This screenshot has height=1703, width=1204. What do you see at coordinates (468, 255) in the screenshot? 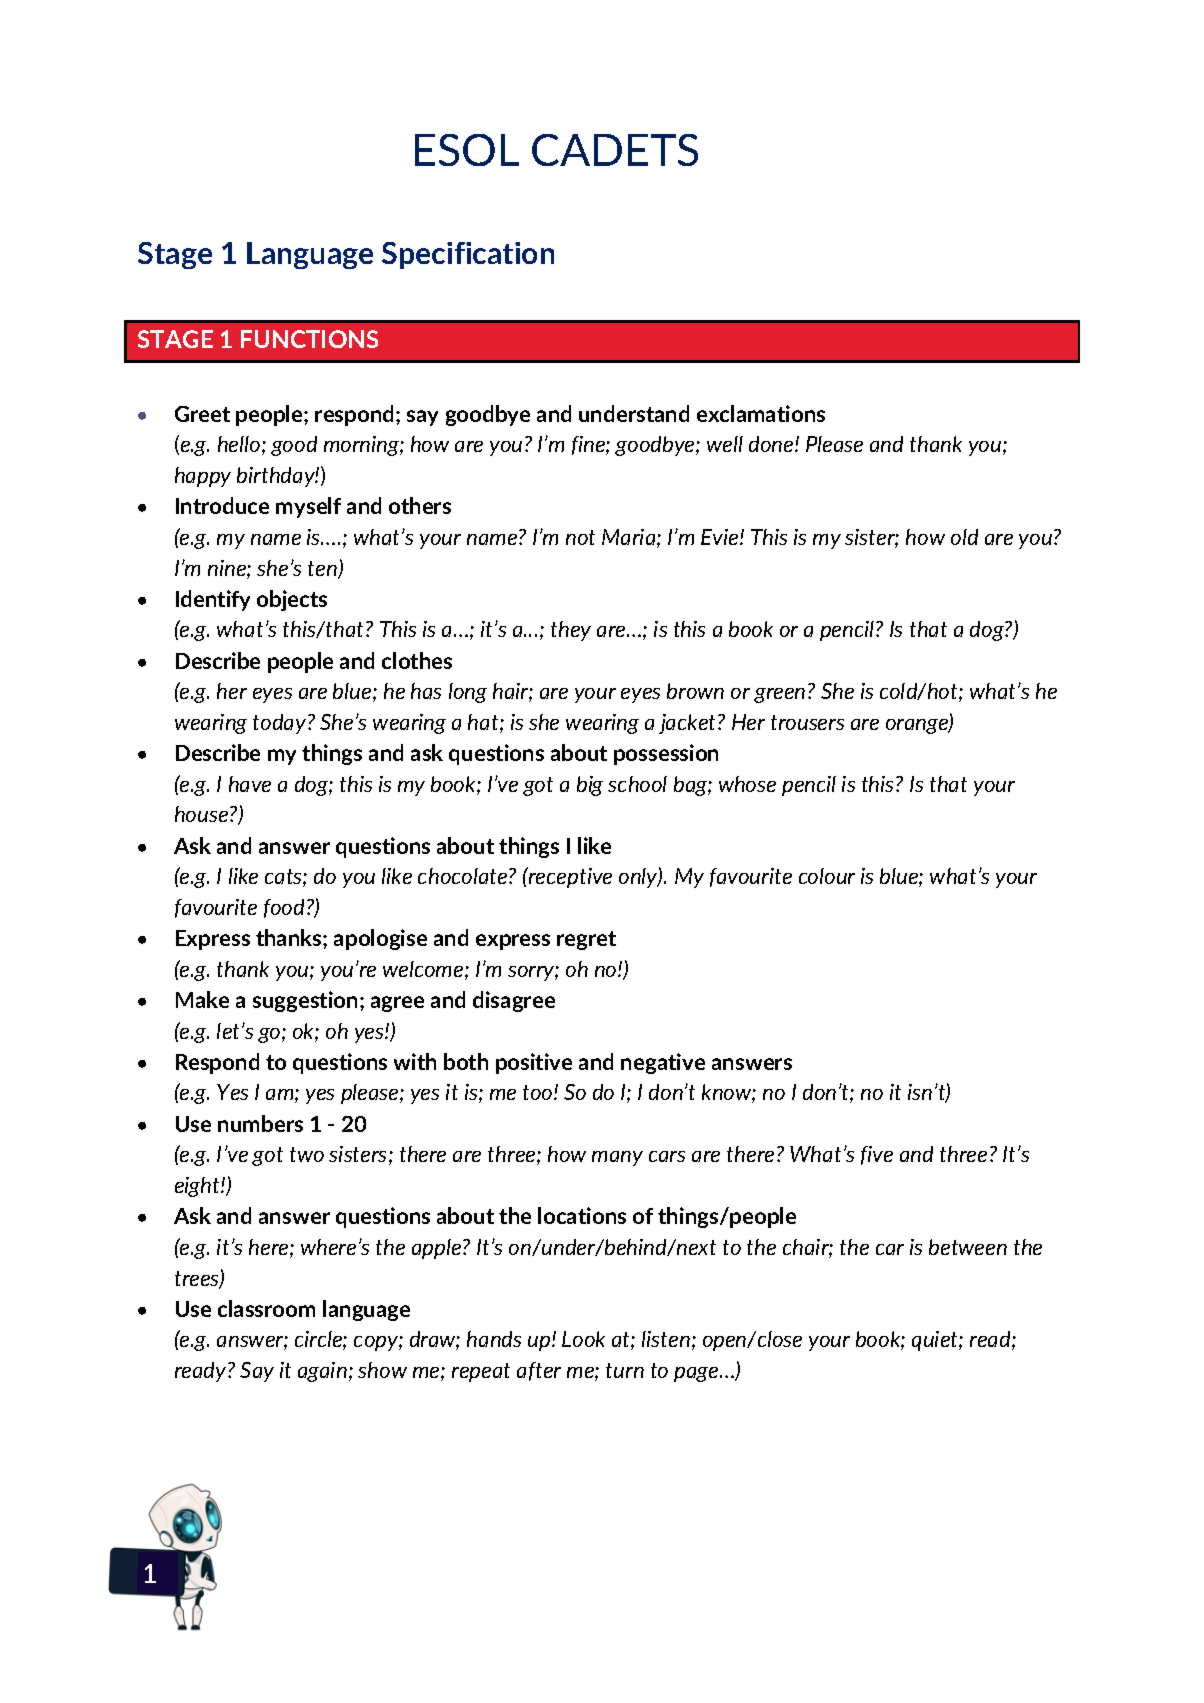
I see `Specification` at bounding box center [468, 255].
